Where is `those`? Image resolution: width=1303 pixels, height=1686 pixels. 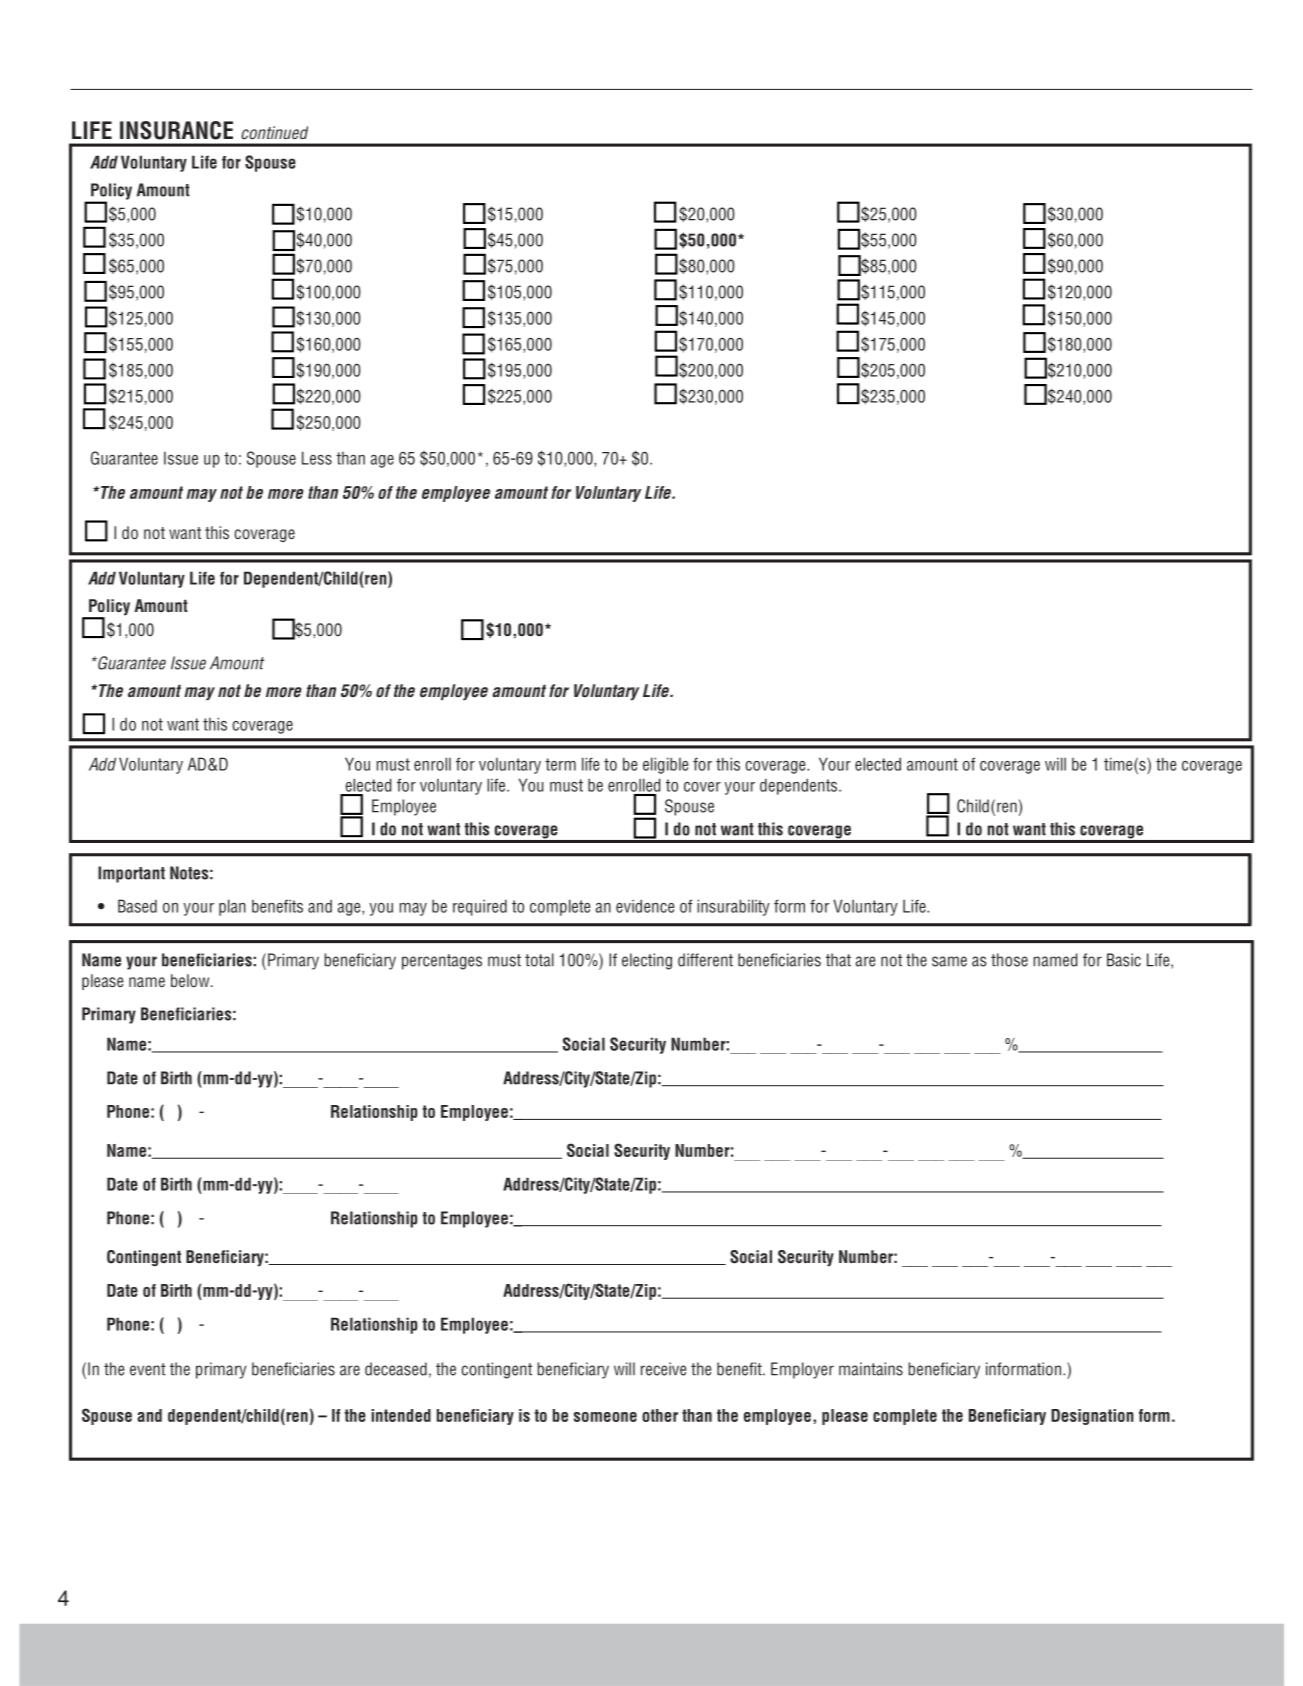
those is located at coordinates (1009, 960).
